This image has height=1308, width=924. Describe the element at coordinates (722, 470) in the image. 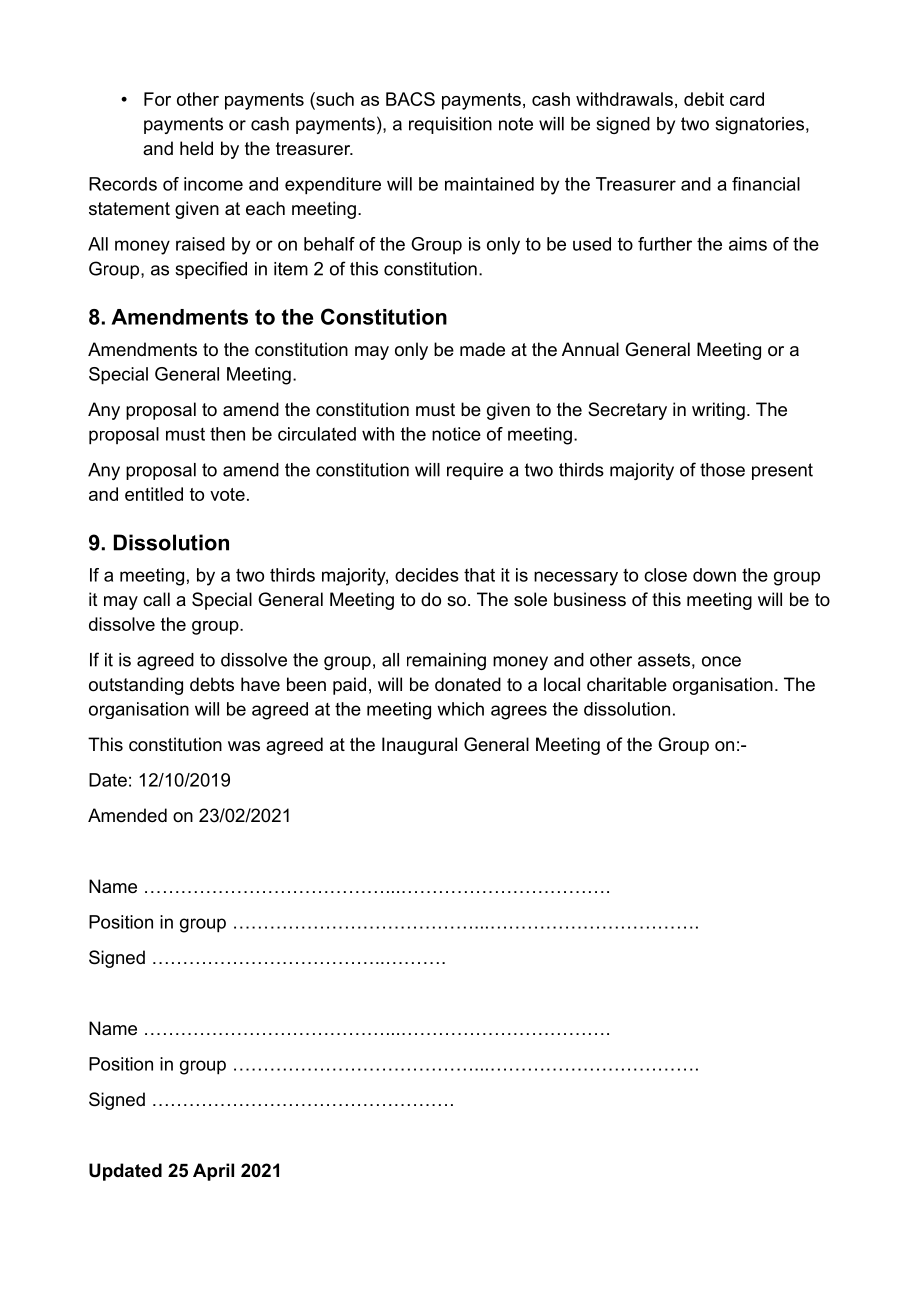

I see `those` at that location.
